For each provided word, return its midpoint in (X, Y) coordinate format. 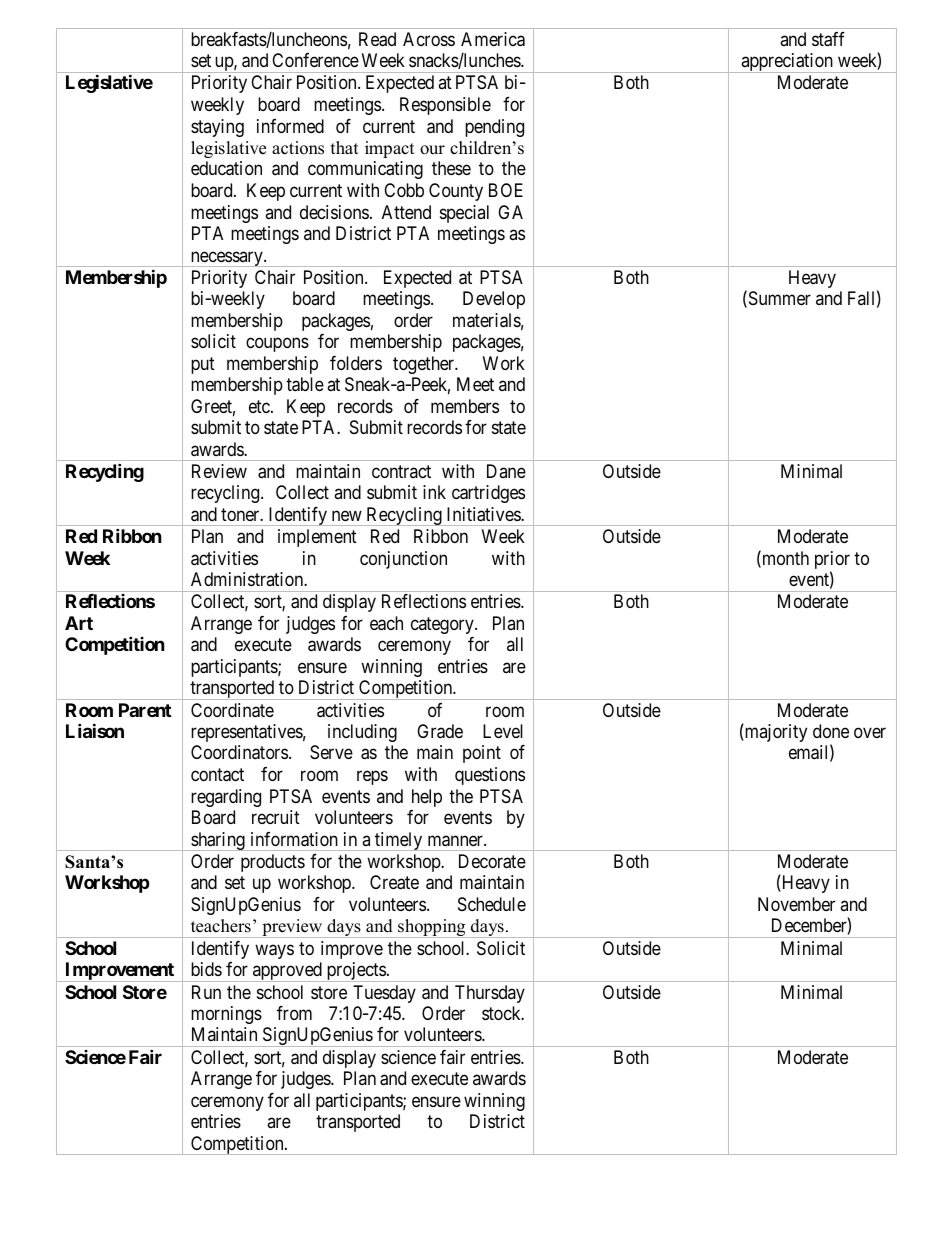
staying (217, 128)
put (203, 365)
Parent (145, 710)
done (831, 731)
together (425, 365)
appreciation (787, 63)
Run (206, 992)
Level (503, 731)
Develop (494, 300)
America (493, 39)
